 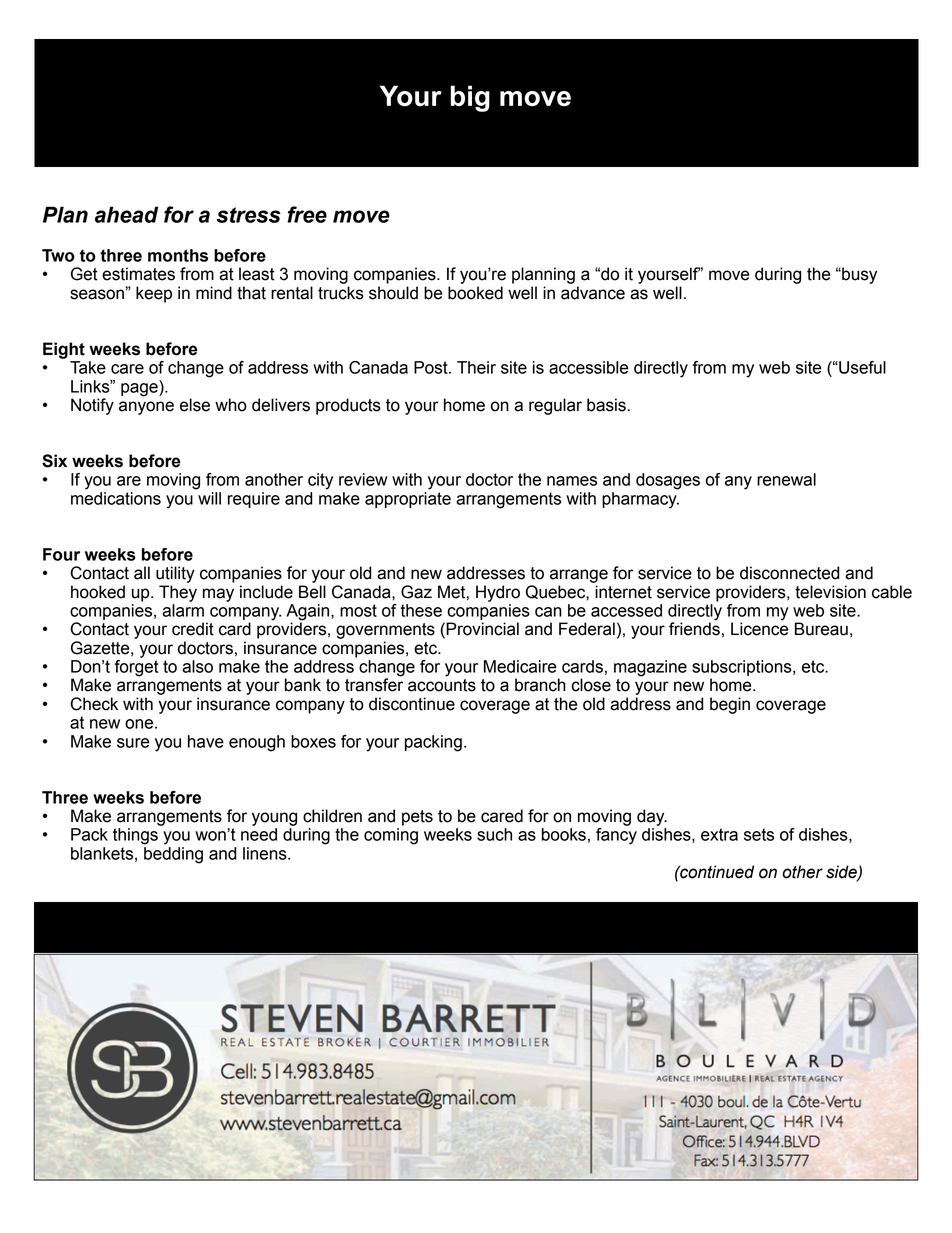 What do you see at coordinates (786, 479) in the image?
I see `renewal` at bounding box center [786, 479].
